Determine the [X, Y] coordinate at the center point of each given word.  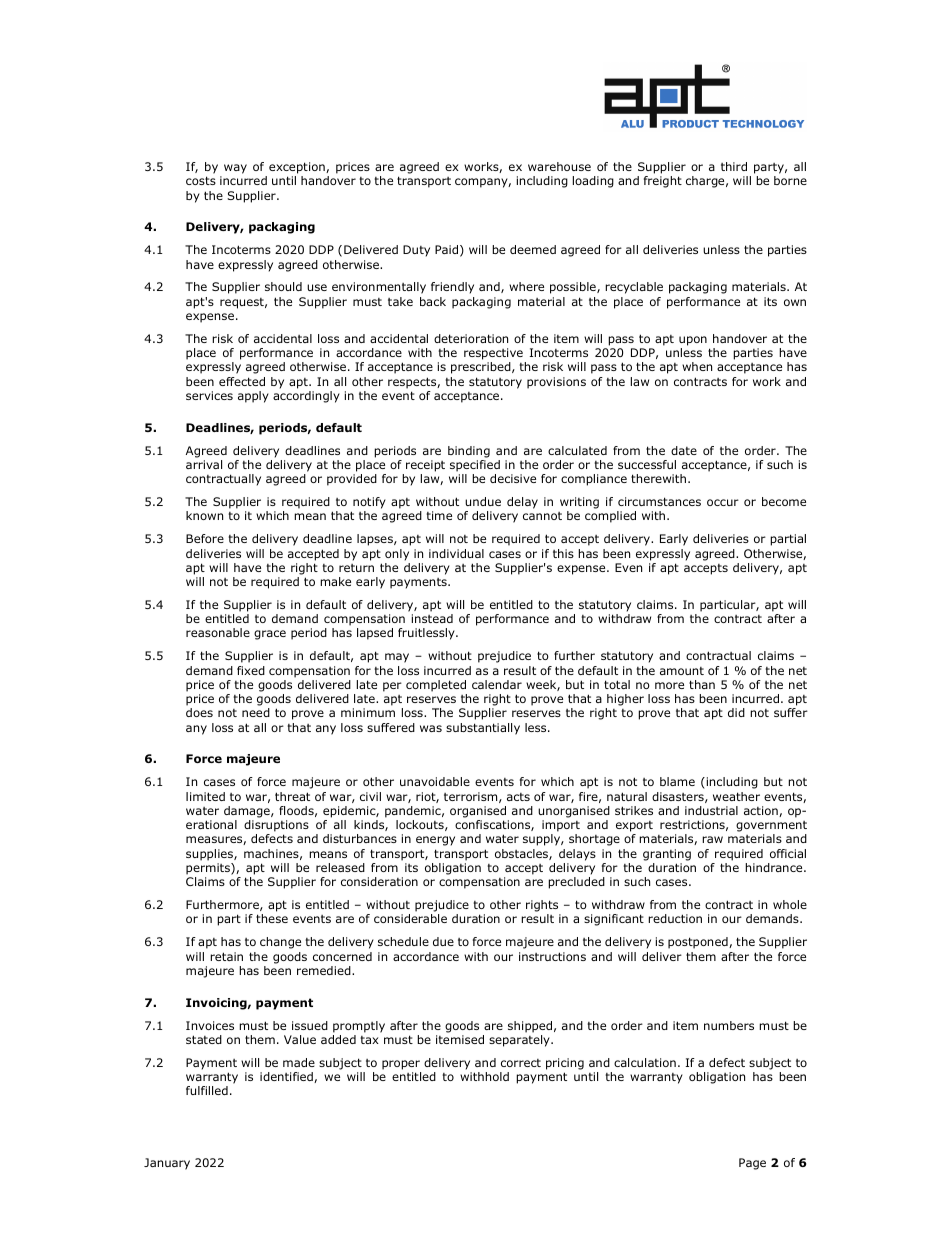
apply [253, 397]
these [272, 918]
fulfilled [207, 1090]
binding [469, 452]
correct [521, 1063]
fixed [251, 670]
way [235, 169]
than [702, 684]
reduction [675, 918]
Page [752, 1164]
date [684, 450]
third [734, 166]
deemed [533, 249]
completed [436, 686]
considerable [410, 918]
